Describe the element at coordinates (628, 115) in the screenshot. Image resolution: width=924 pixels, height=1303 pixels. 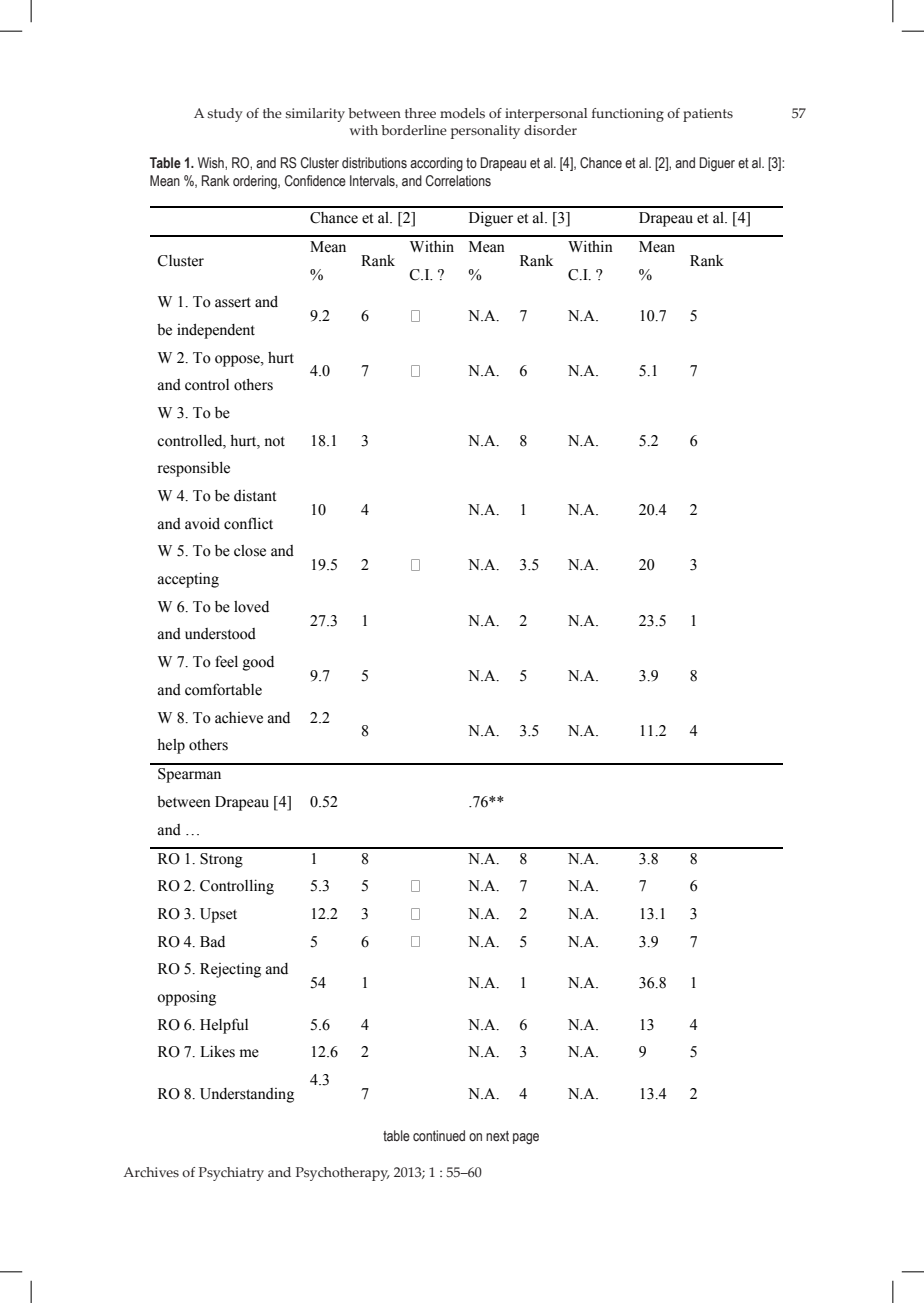
I see `functioning` at that location.
